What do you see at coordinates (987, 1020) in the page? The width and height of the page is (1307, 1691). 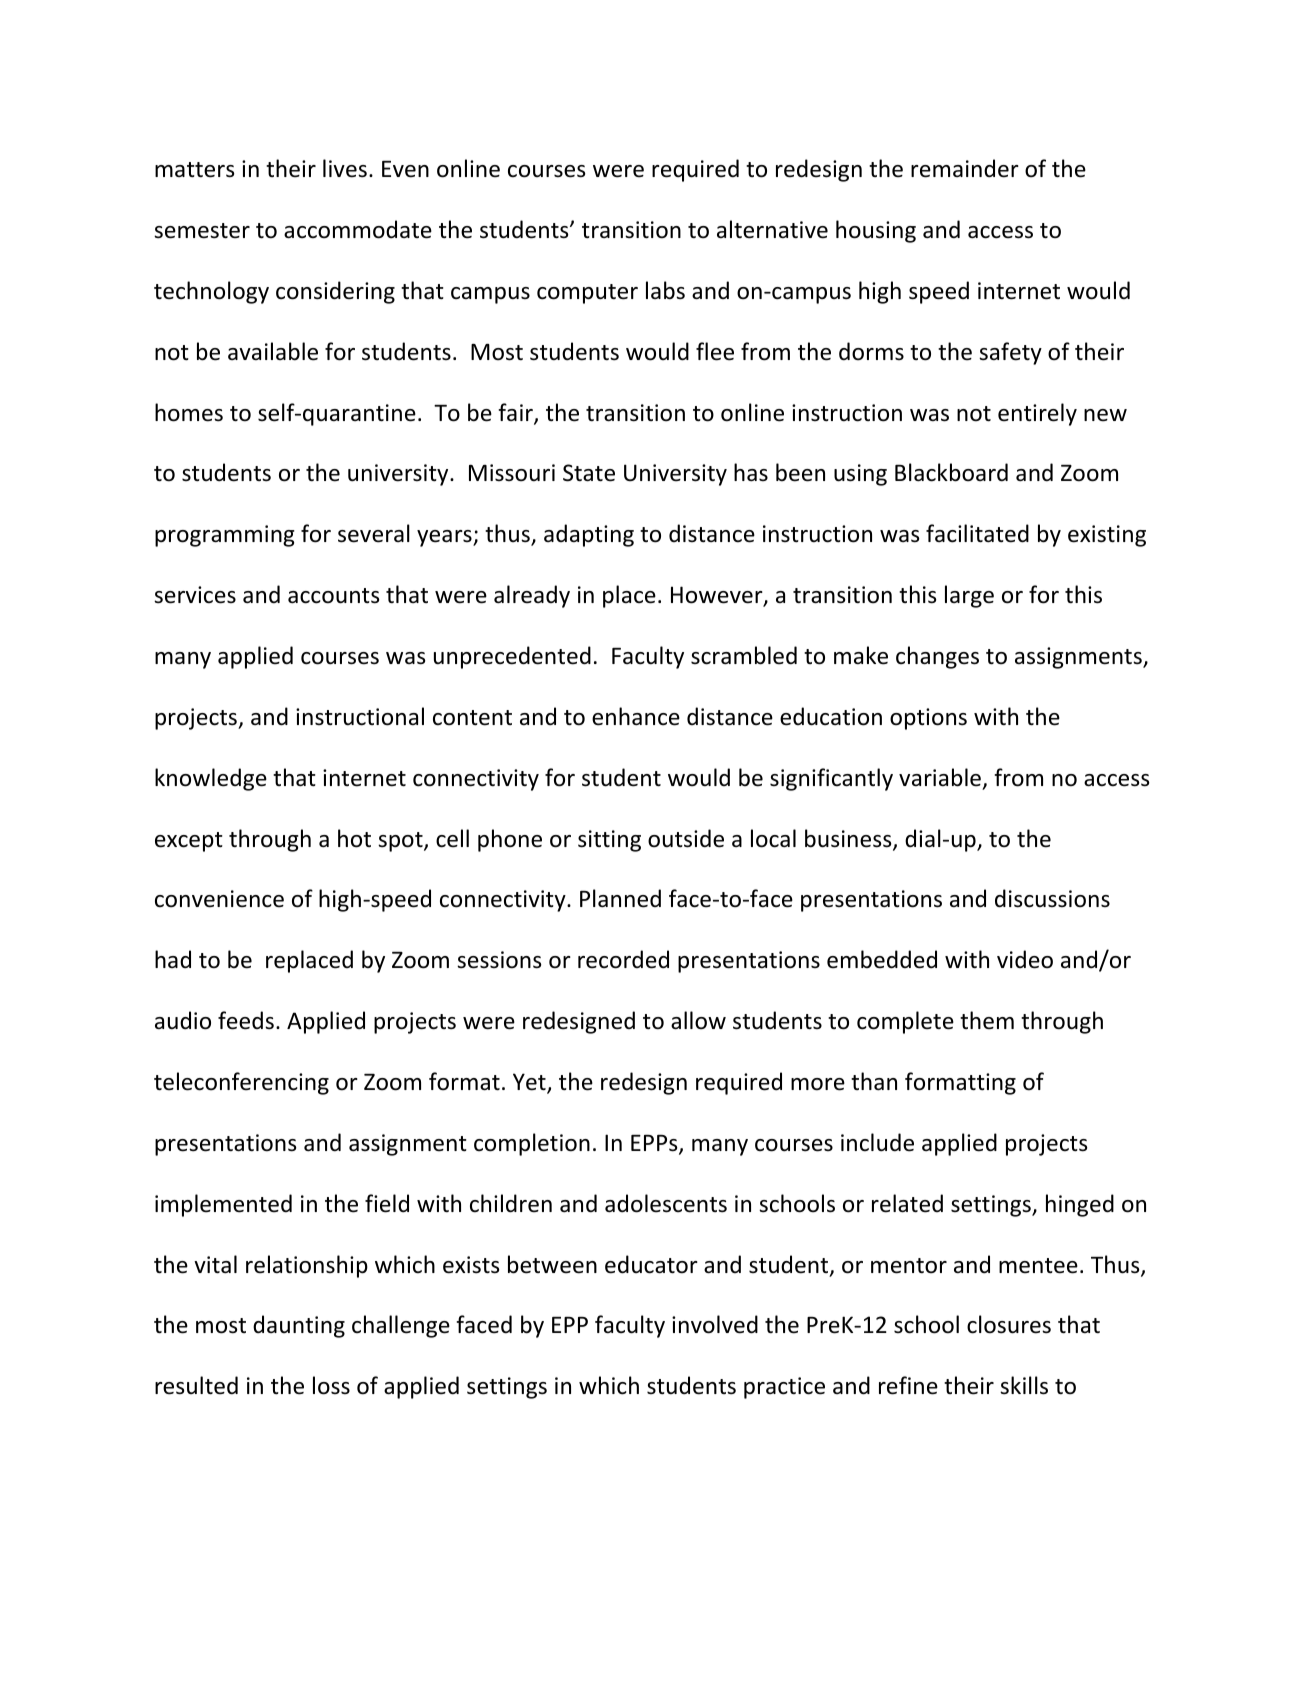 I see `them` at bounding box center [987, 1020].
